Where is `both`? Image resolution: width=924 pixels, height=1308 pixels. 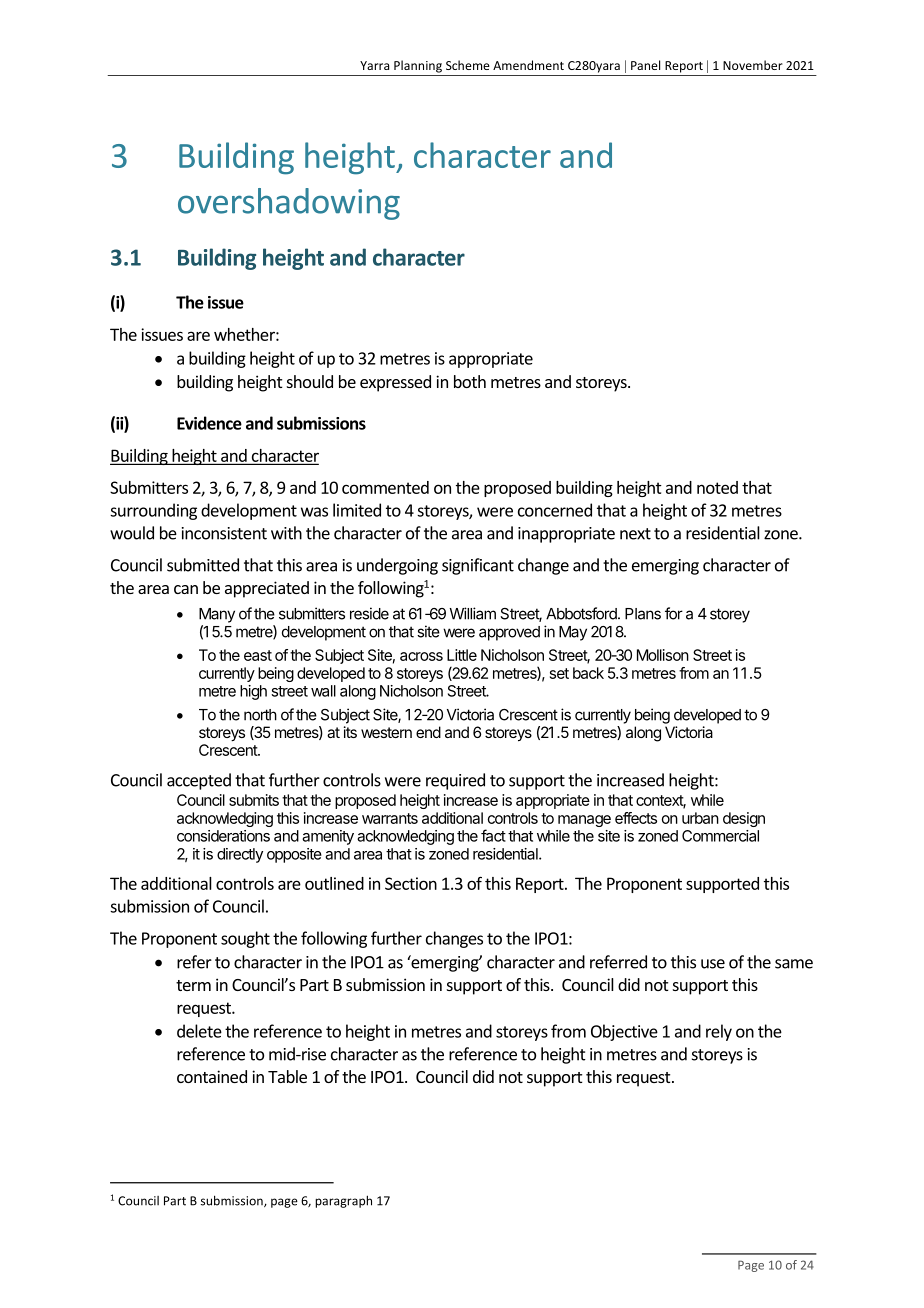
both is located at coordinates (470, 381).
